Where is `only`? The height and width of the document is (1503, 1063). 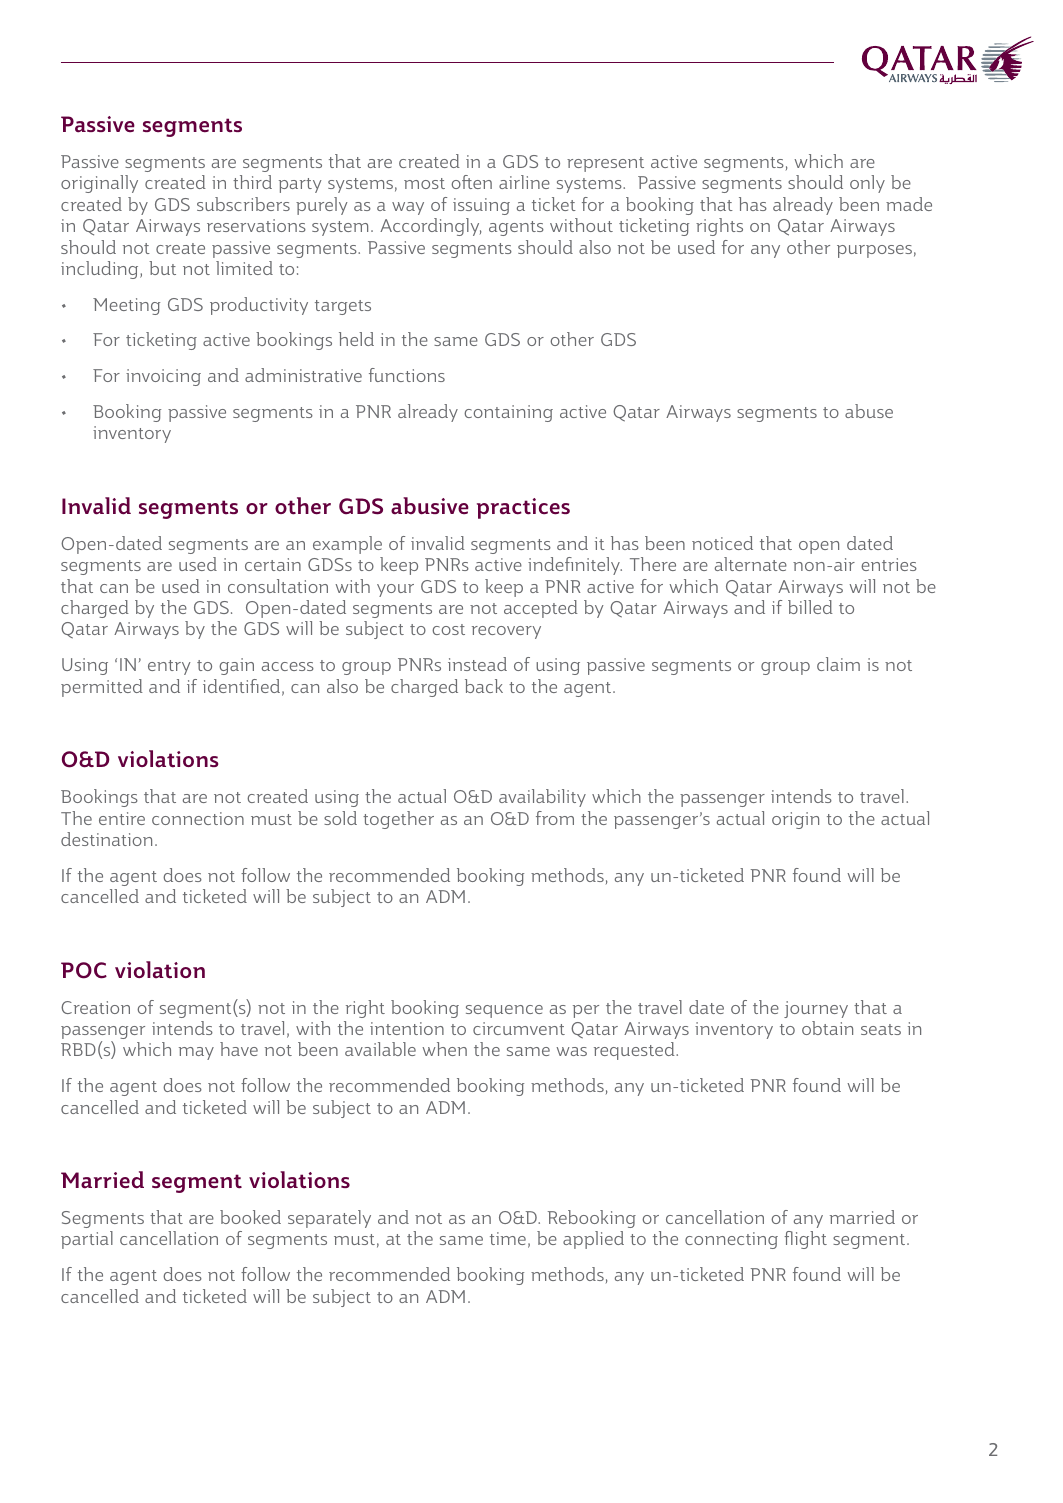
only is located at coordinates (867, 184).
